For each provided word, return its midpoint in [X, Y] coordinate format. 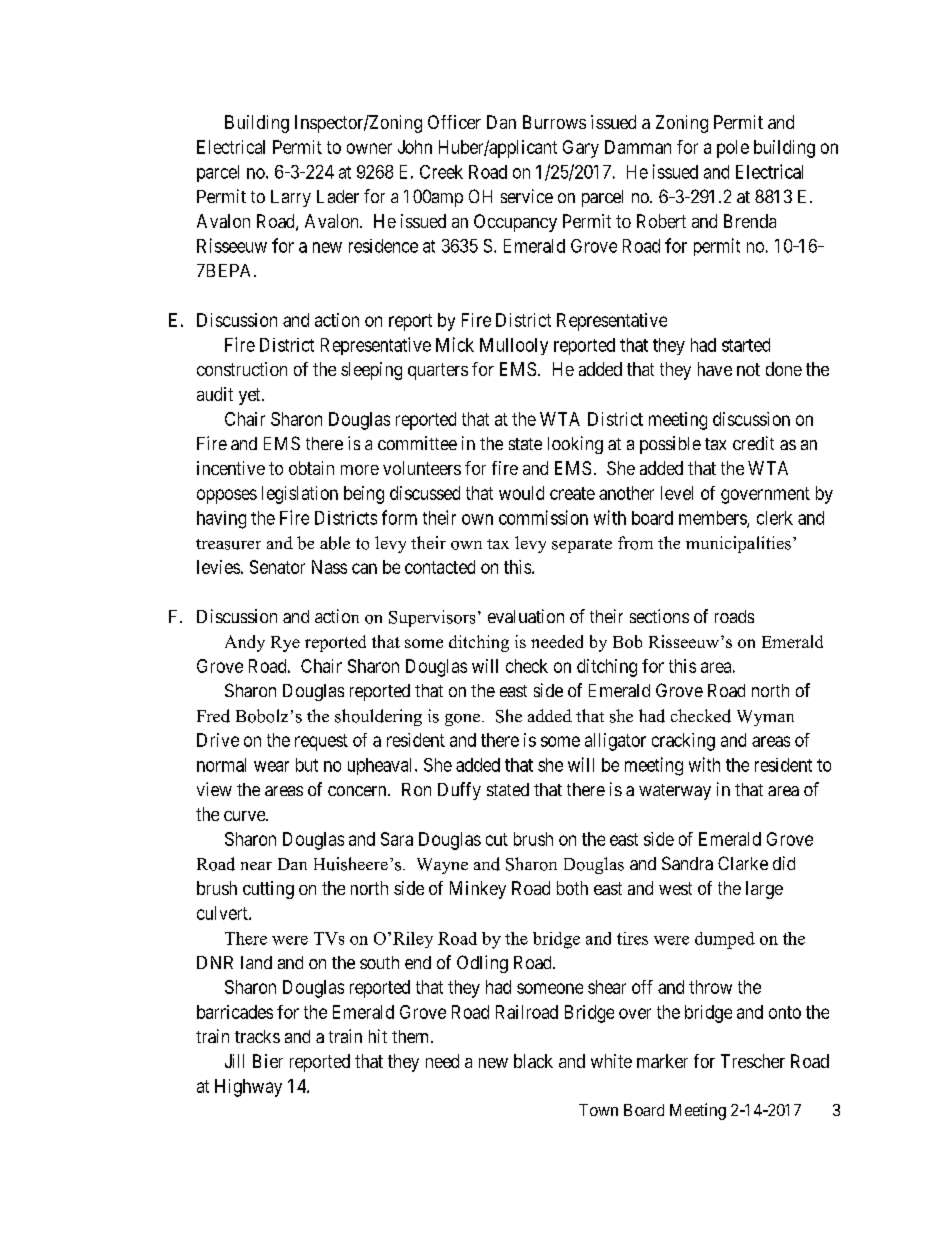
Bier [268, 1061]
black [533, 1061]
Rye [285, 644]
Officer [454, 122]
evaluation [526, 616]
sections [659, 616]
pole [733, 149]
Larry [291, 198]
